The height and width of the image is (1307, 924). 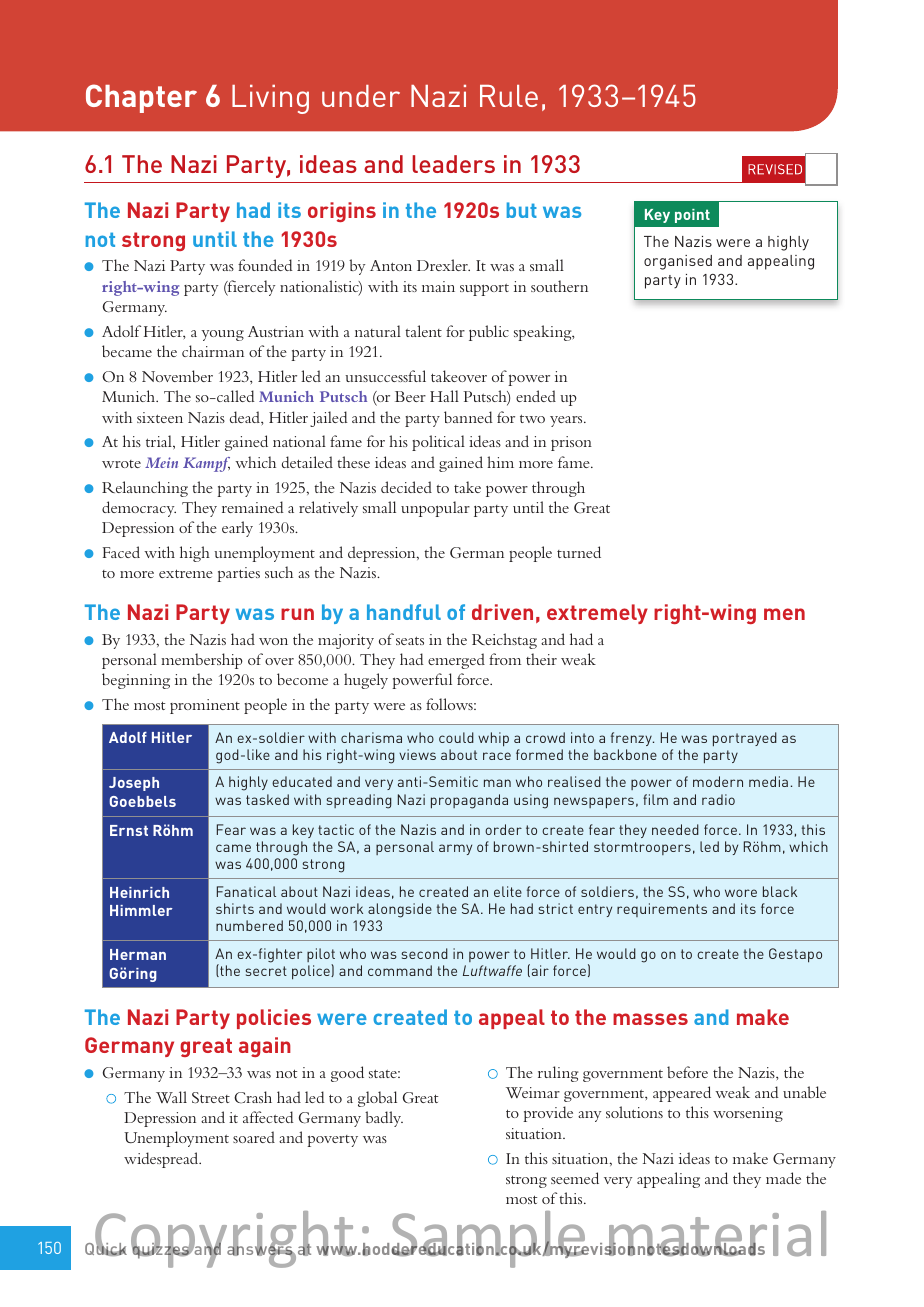 I want to click on propaganda, so click(x=469, y=801).
